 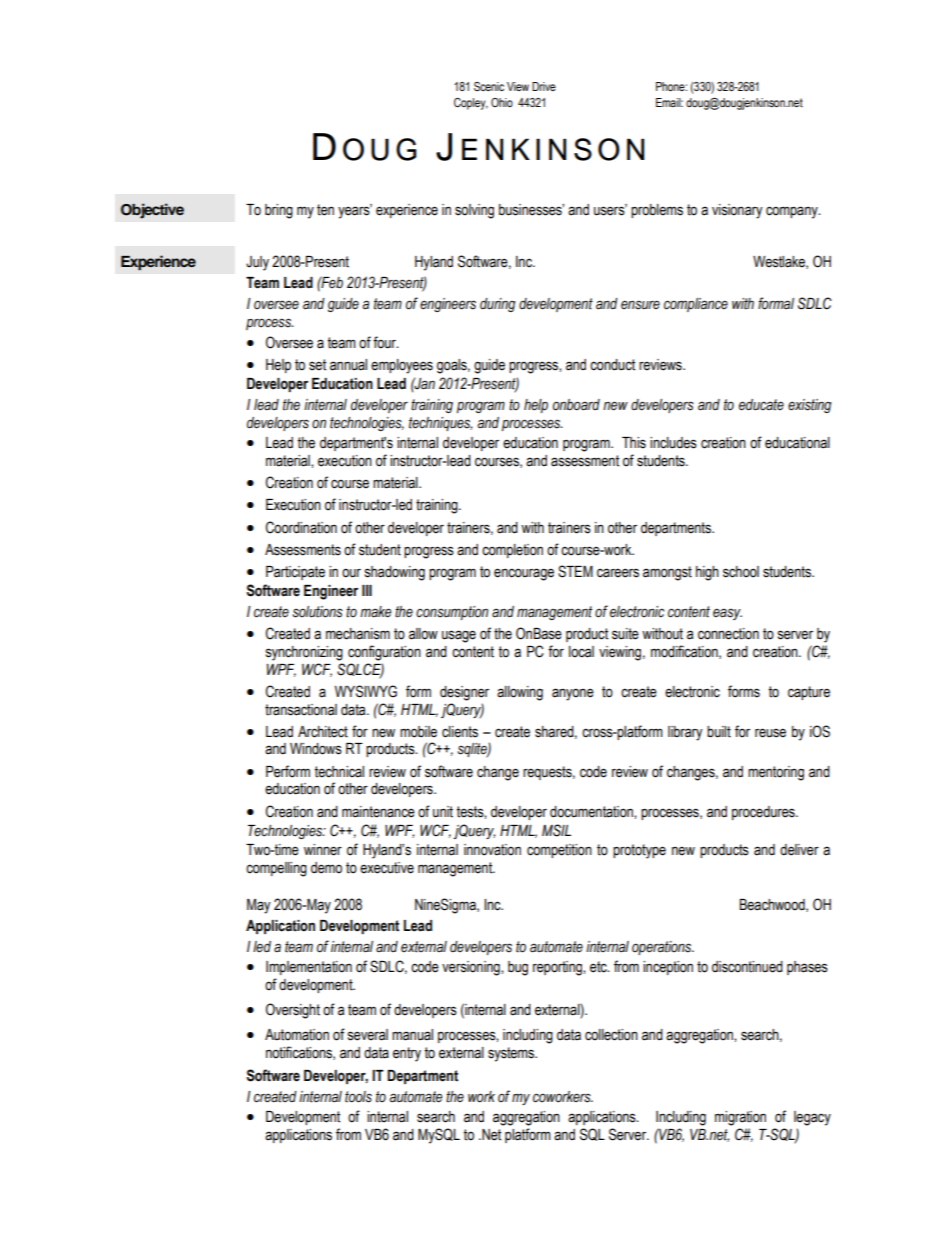 What do you see at coordinates (279, 211) in the image?
I see `bring` at bounding box center [279, 211].
